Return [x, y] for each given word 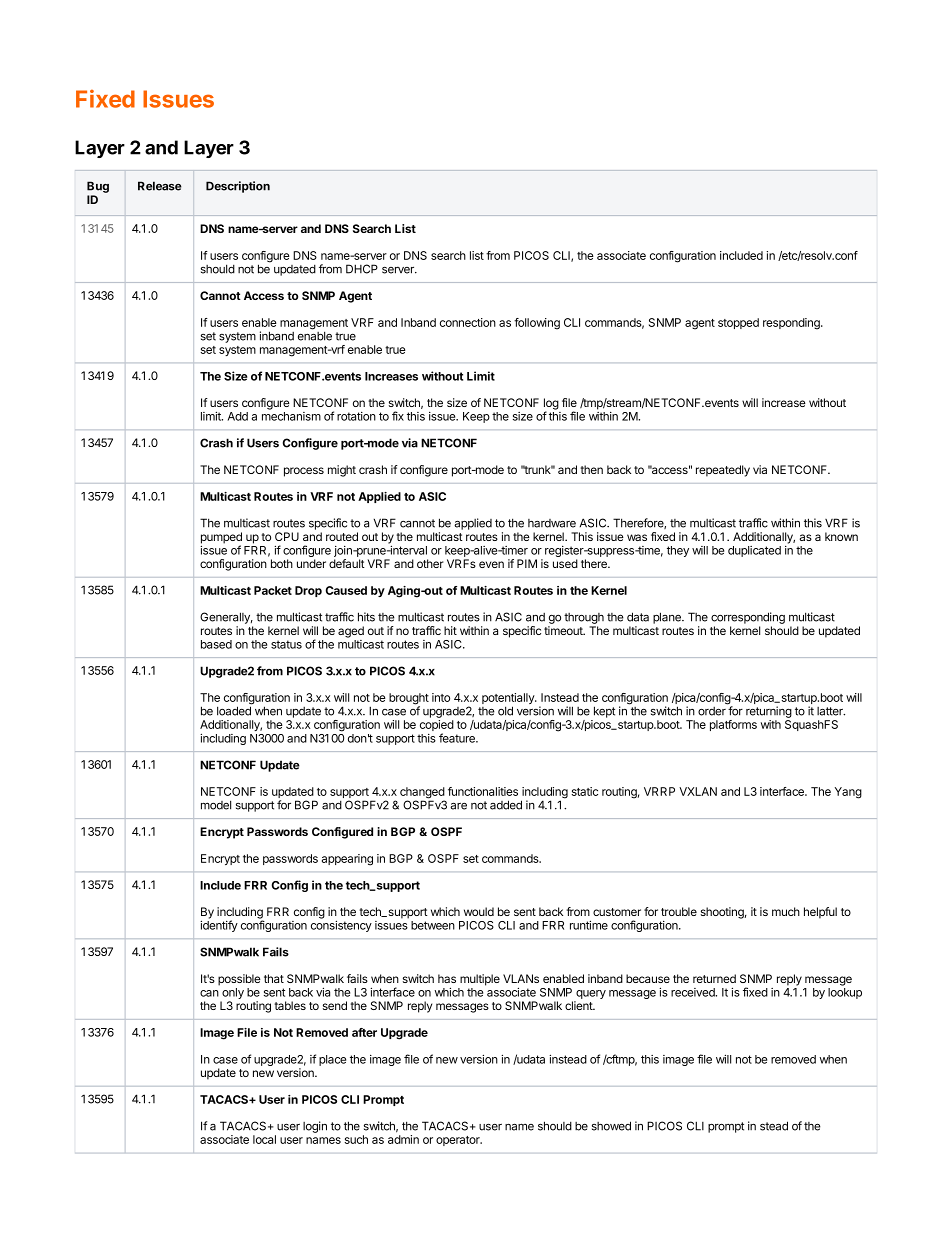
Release [160, 186]
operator [459, 1141]
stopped [738, 323]
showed [611, 1126]
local [264, 1139]
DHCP [362, 269]
